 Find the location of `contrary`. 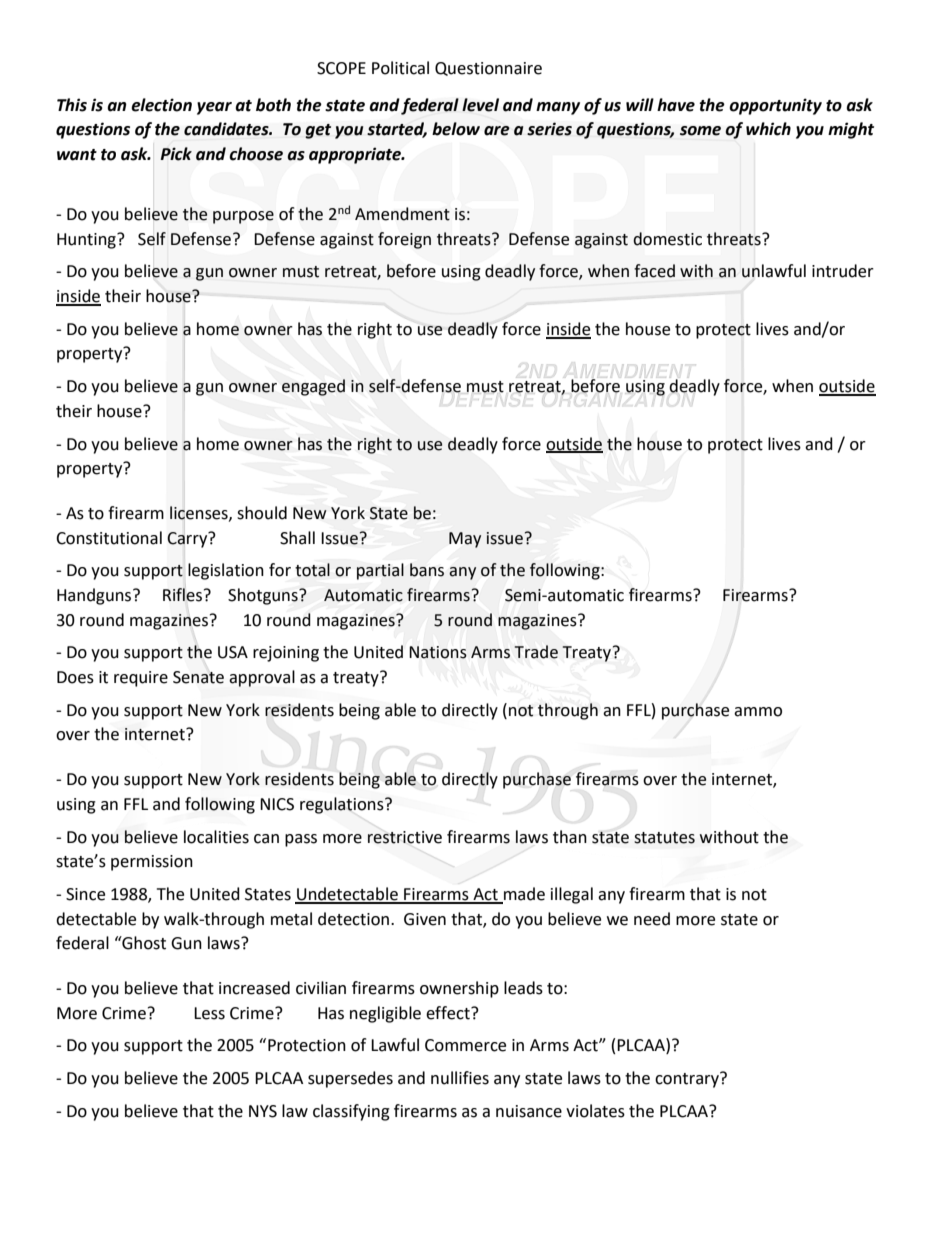

contrary is located at coordinates (688, 1080).
